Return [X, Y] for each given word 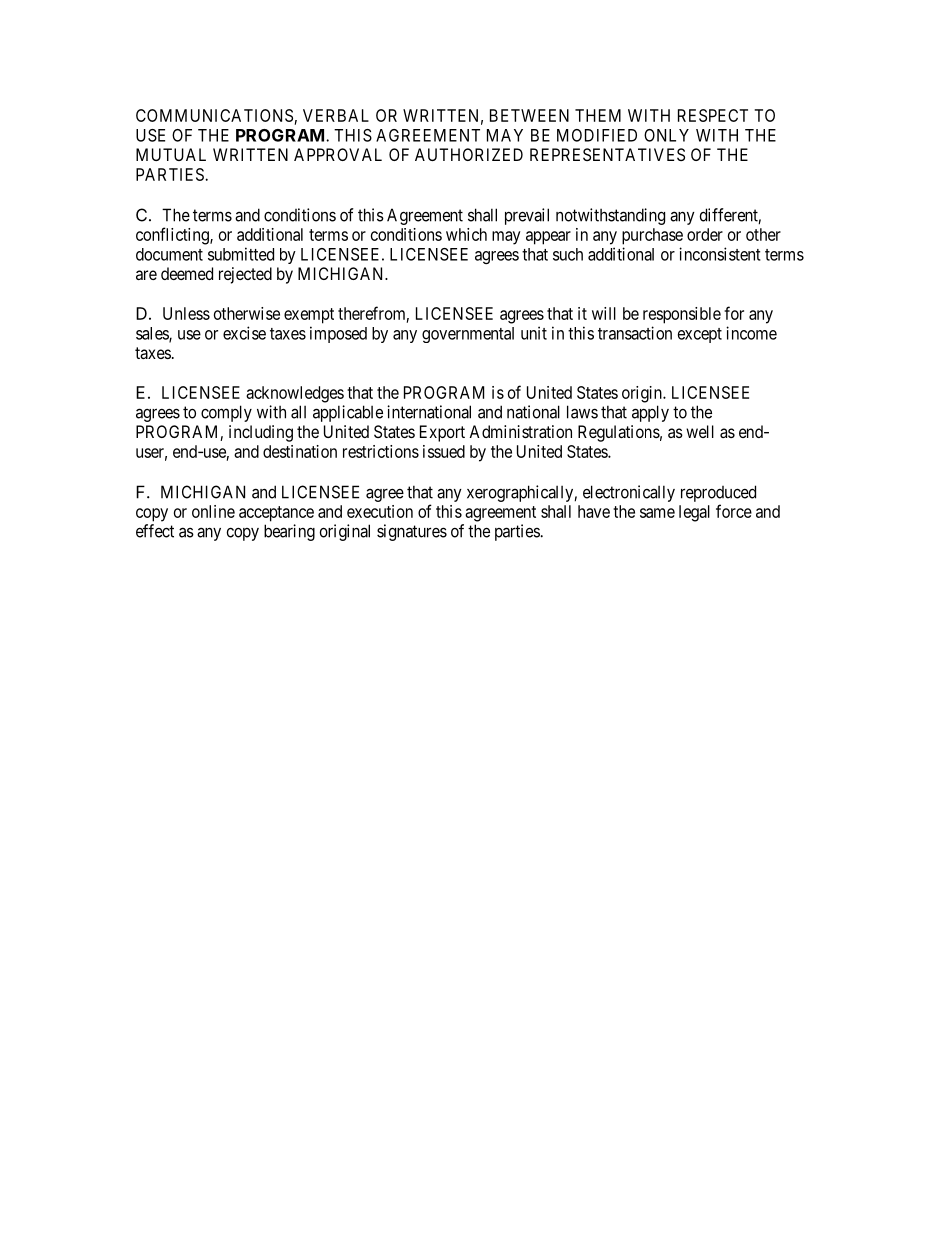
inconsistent [720, 254]
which [466, 234]
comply [226, 413]
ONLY [666, 135]
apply [650, 413]
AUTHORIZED [469, 154]
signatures [412, 532]
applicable [348, 413]
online [213, 511]
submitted [241, 254]
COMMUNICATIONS [214, 115]
